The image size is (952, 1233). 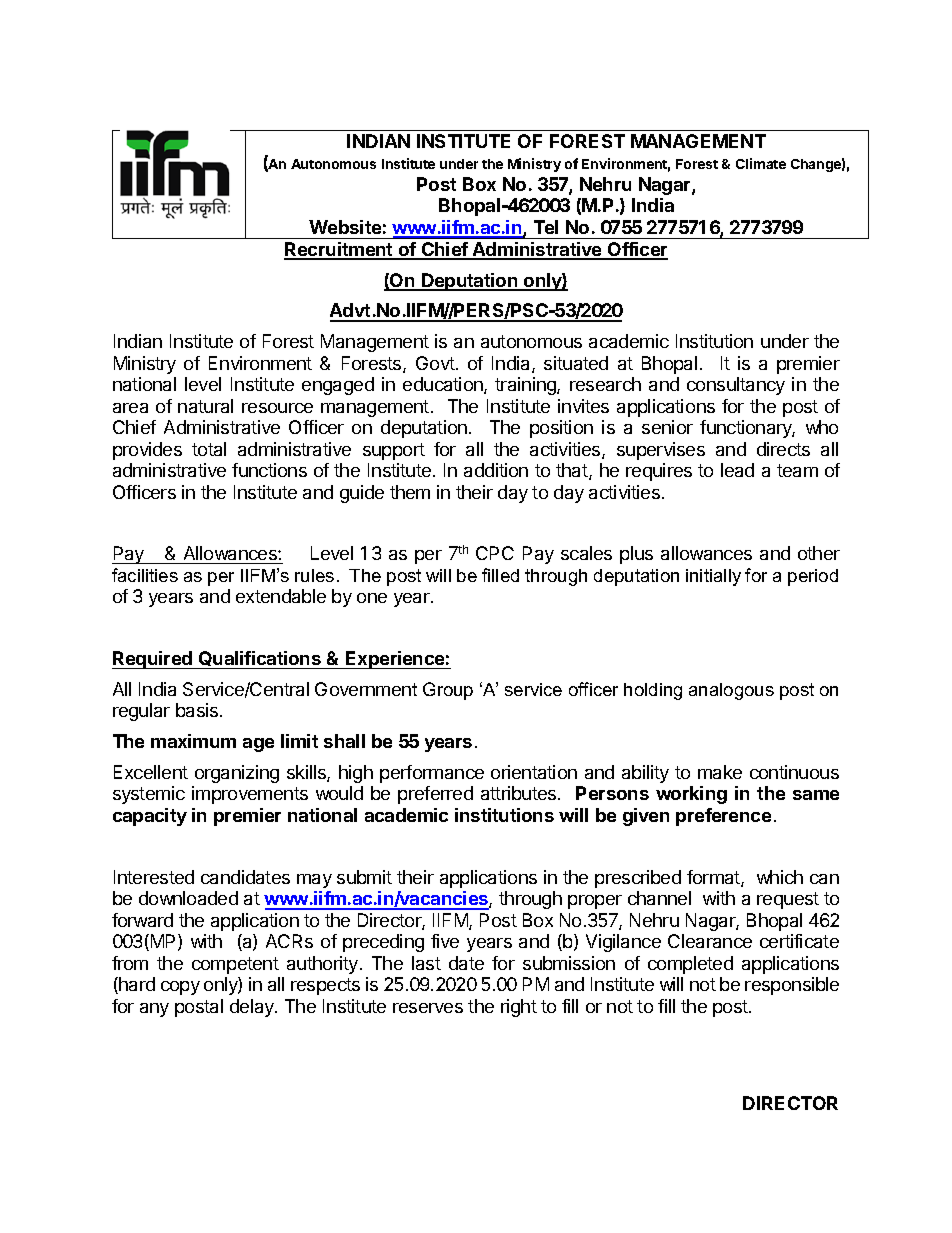 What do you see at coordinates (444, 385) in the screenshot?
I see `education` at bounding box center [444, 385].
